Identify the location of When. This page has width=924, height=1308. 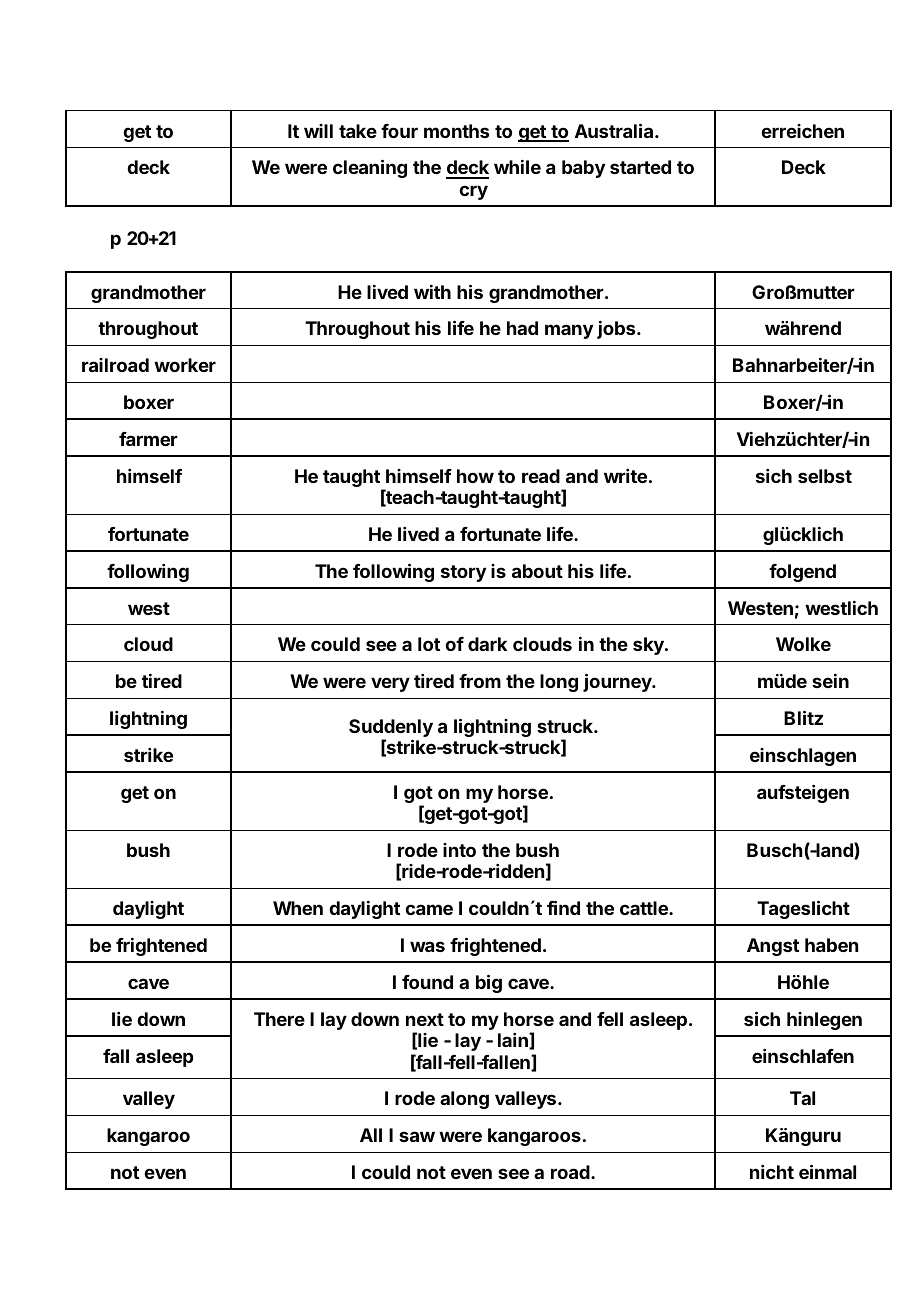
(298, 908).
